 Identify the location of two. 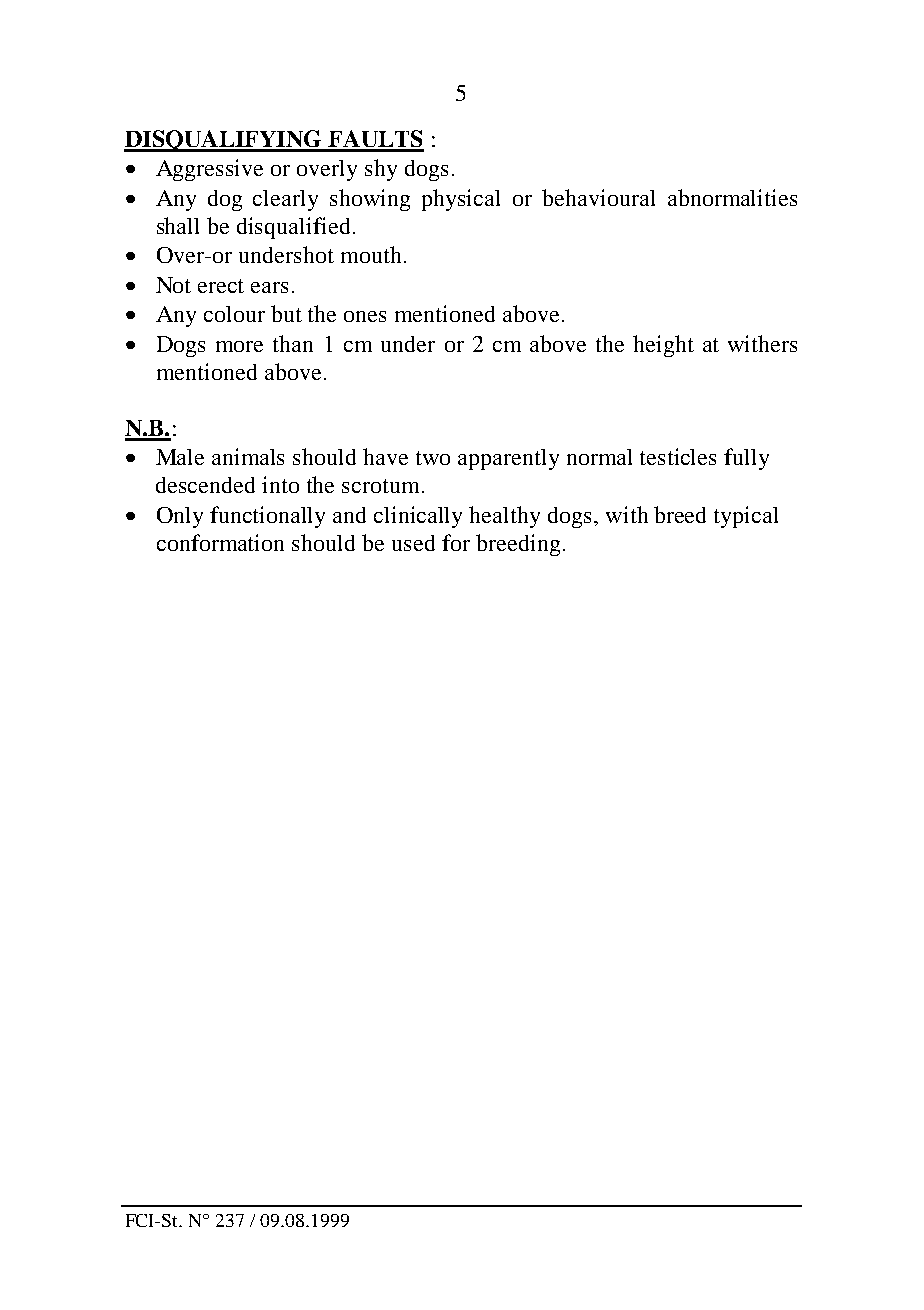
(433, 458).
